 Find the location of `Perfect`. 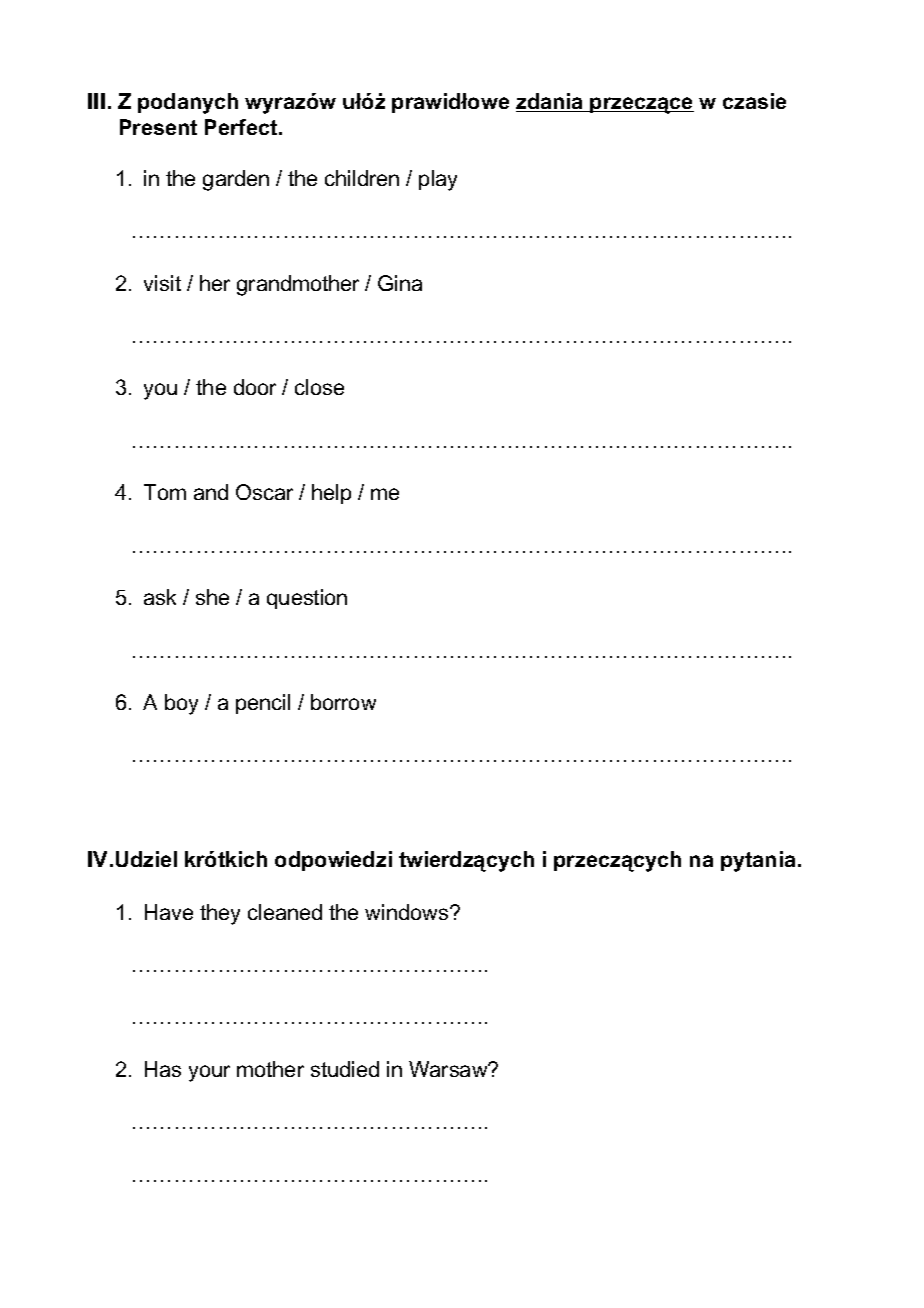

Perfect is located at coordinates (242, 127).
